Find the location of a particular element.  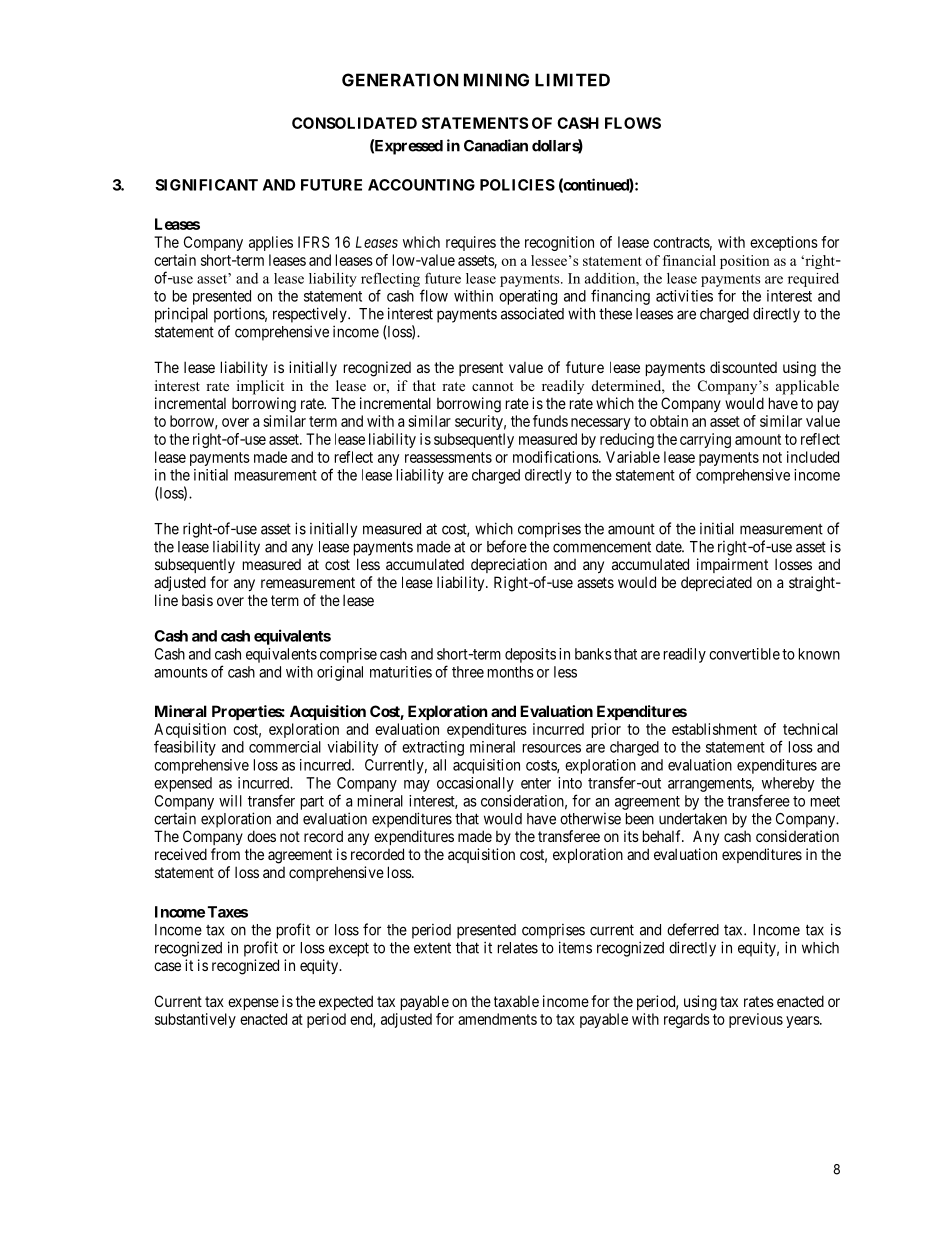

MINING is located at coordinates (496, 80).
